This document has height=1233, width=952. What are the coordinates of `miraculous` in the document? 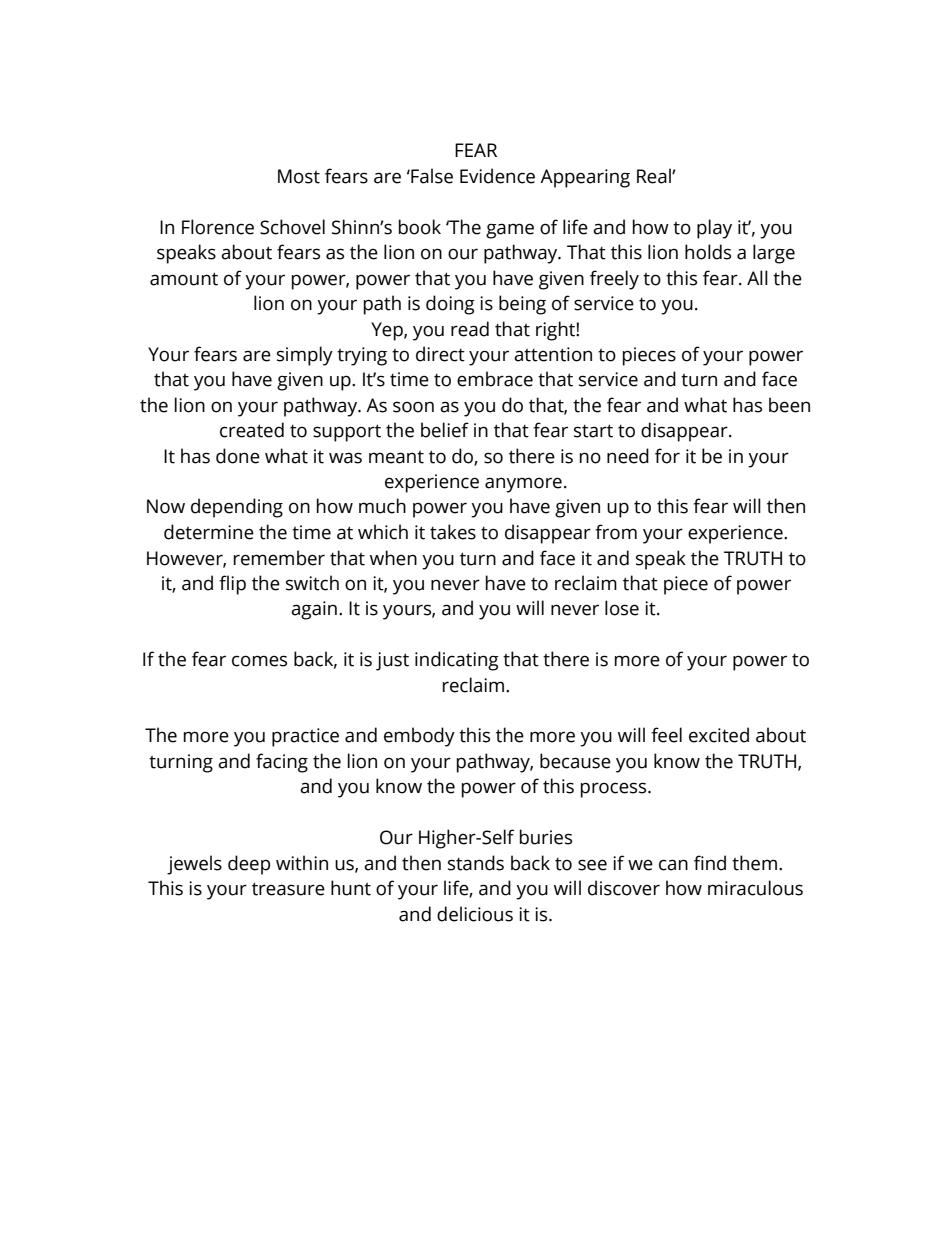 It's located at (755, 888).
